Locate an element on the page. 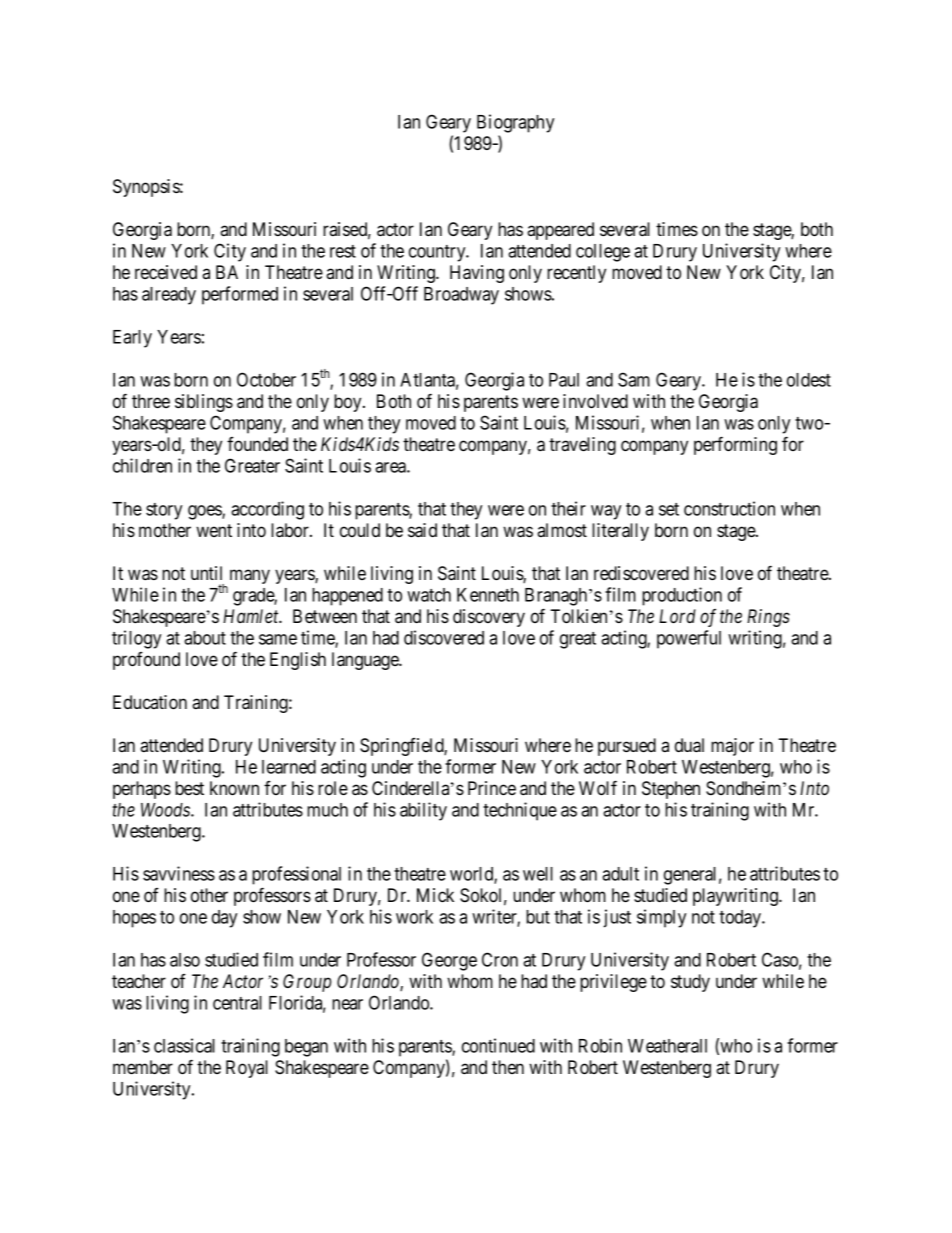  major is located at coordinates (732, 747).
